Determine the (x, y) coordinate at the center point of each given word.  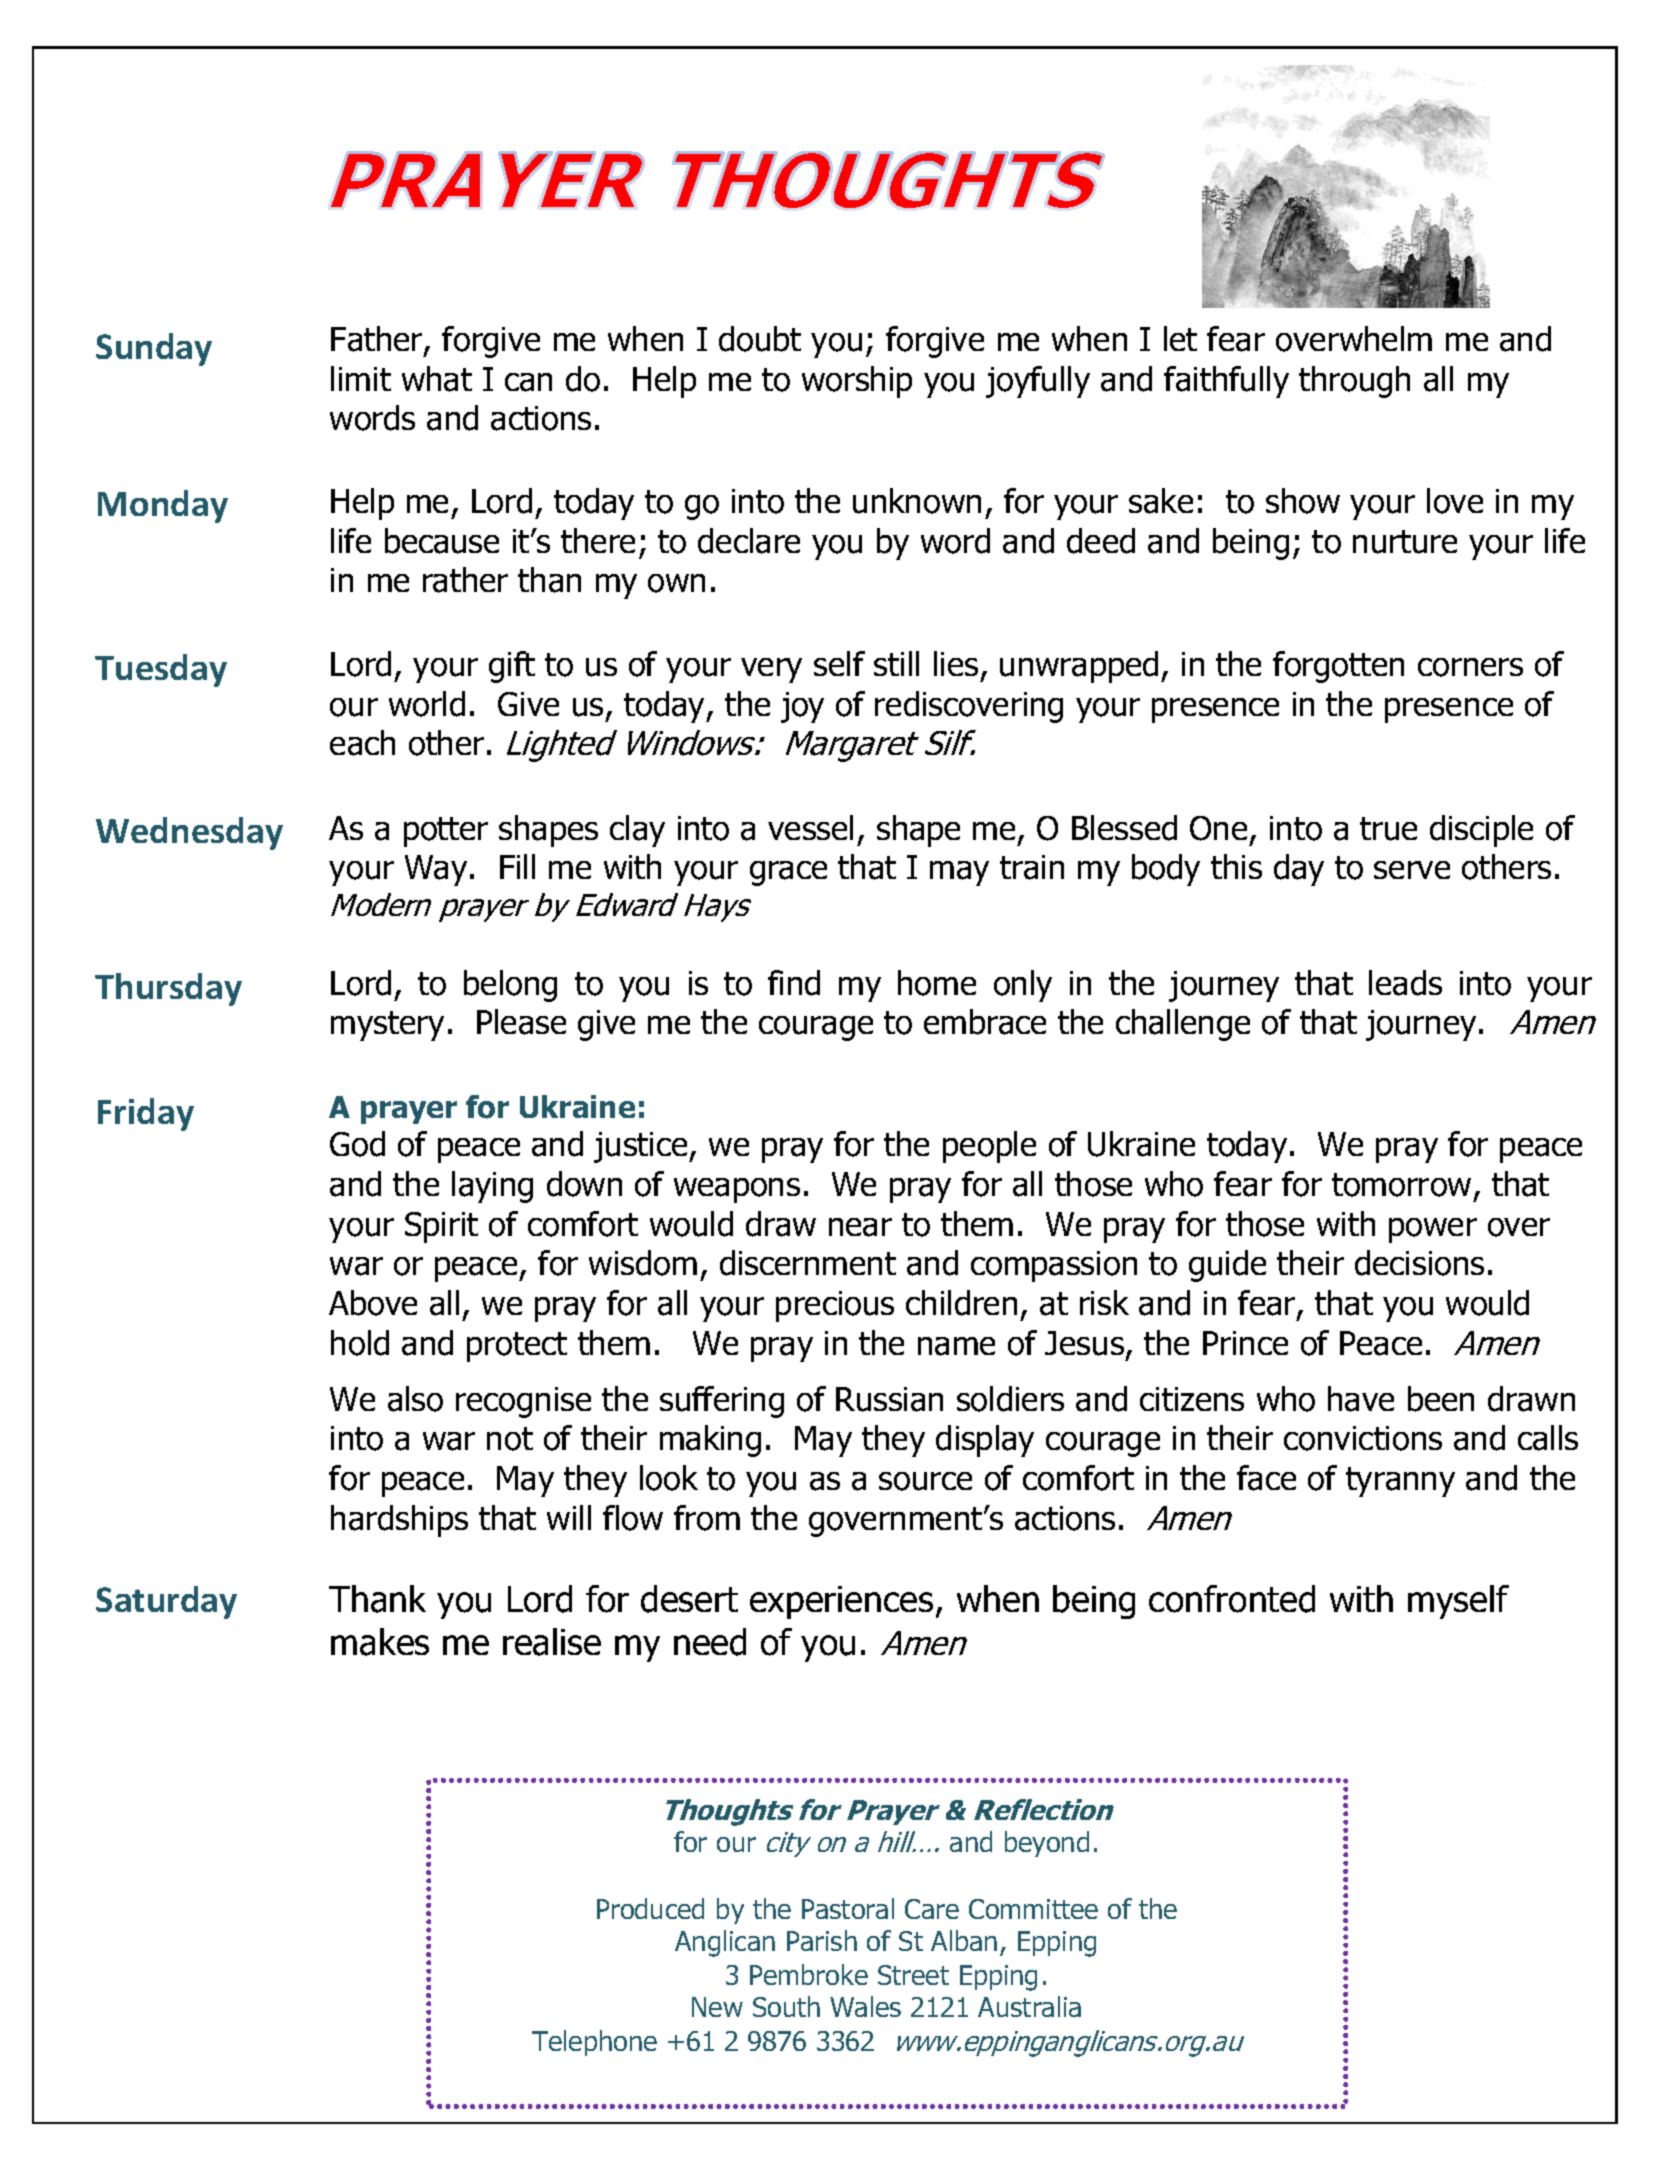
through (1354, 382)
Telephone (594, 2043)
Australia (1029, 2006)
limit (361, 378)
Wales (865, 2006)
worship (857, 382)
